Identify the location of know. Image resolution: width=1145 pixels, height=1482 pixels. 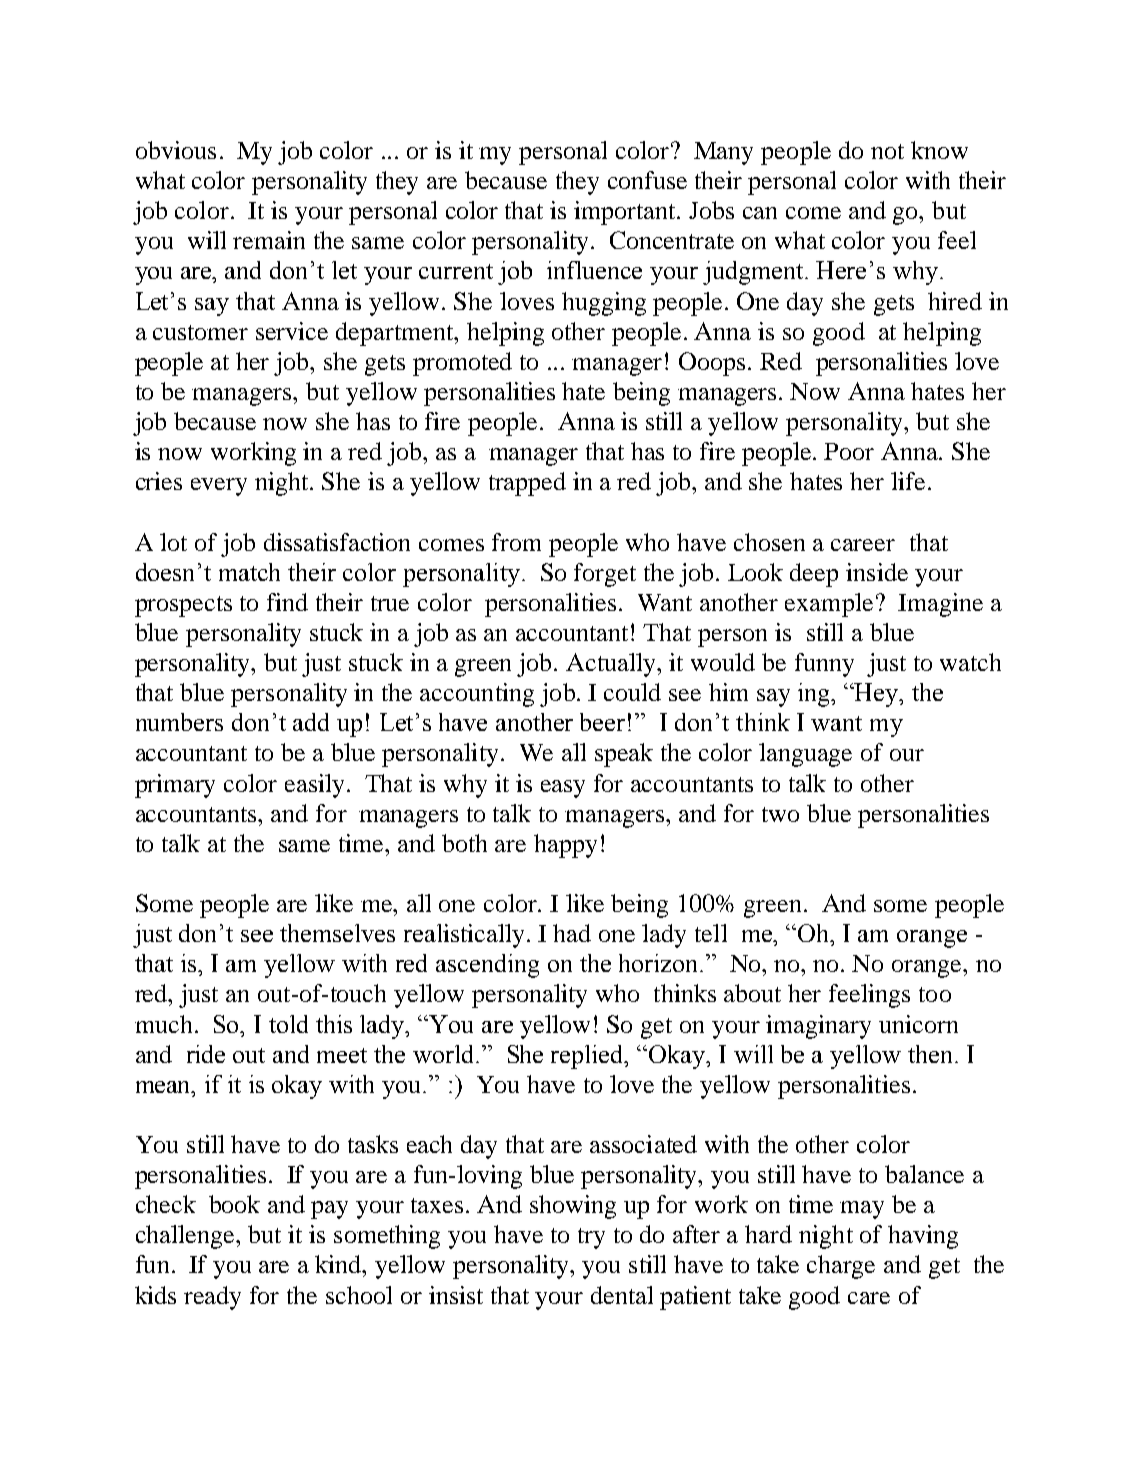
(939, 150).
